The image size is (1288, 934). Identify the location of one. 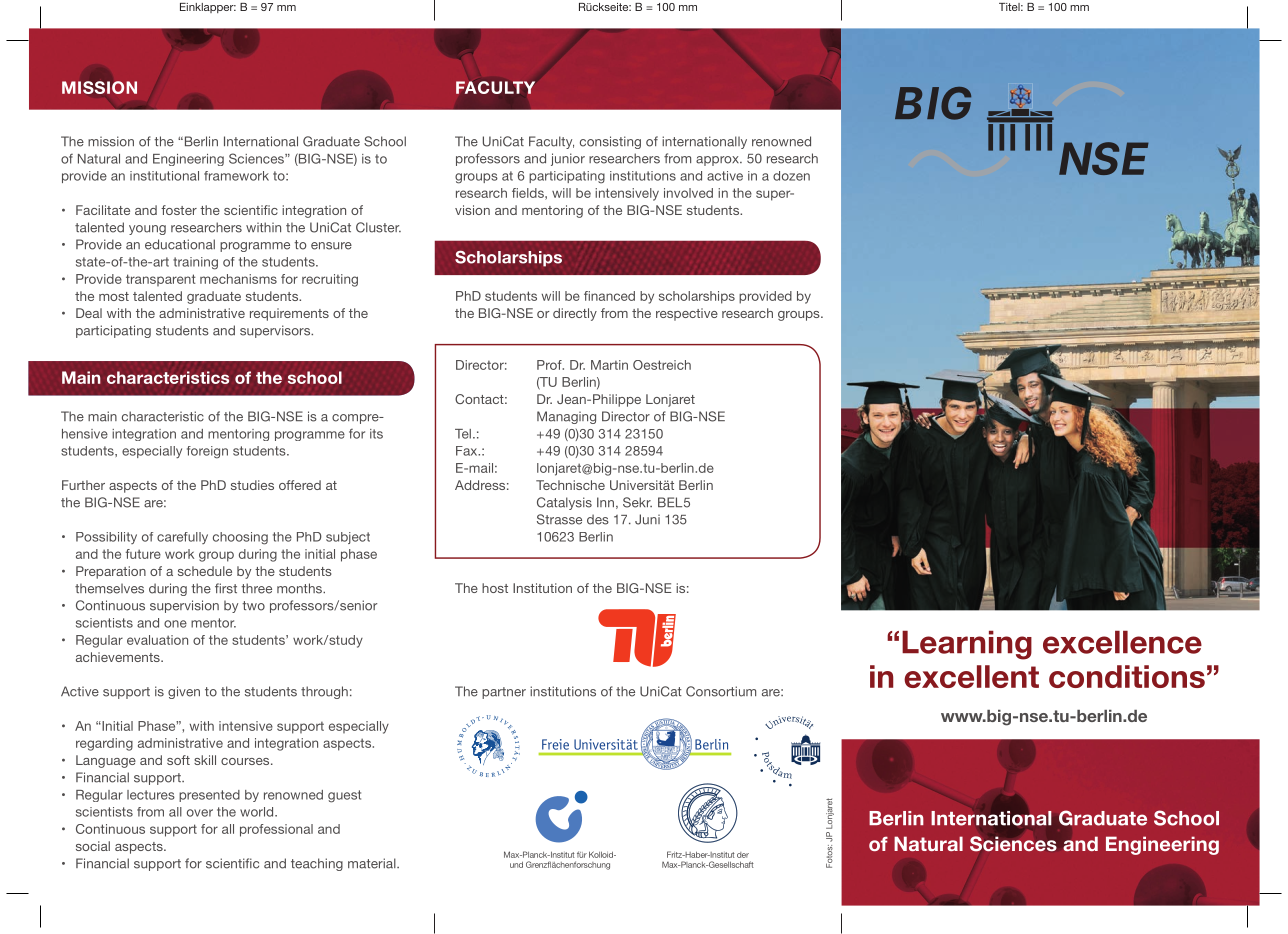
(175, 624).
